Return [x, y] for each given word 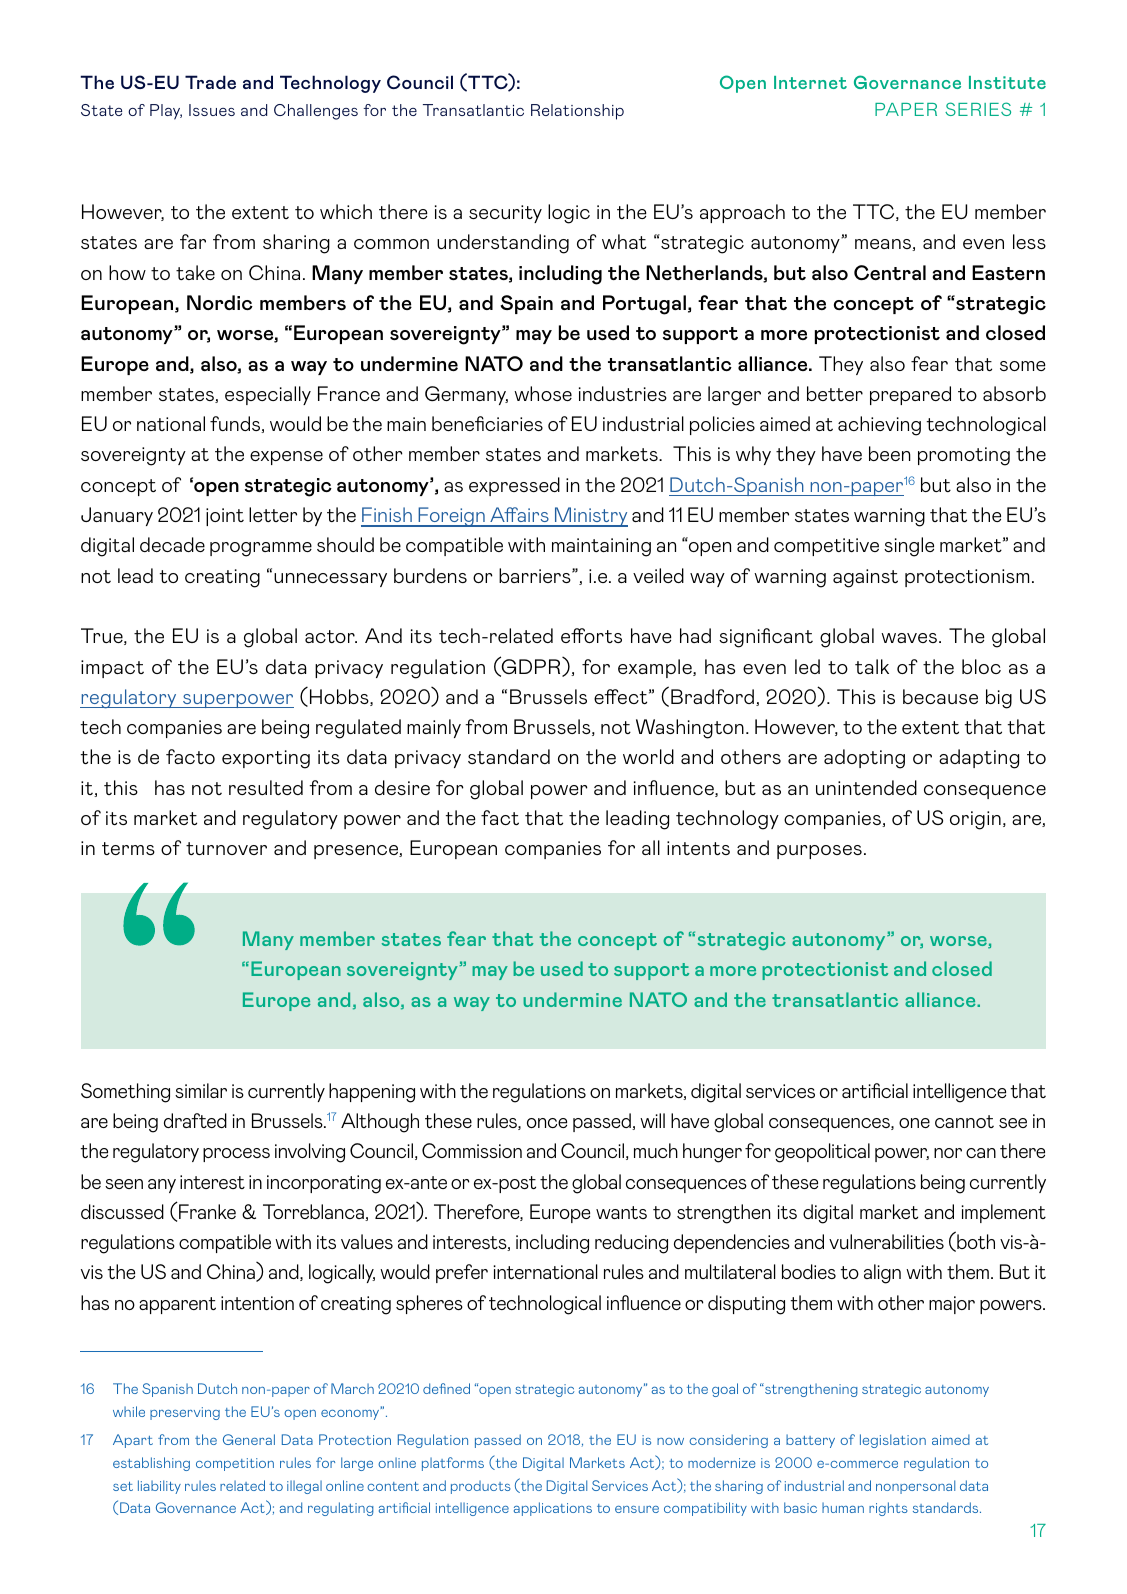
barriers [536, 575]
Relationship [577, 112]
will [652, 1120]
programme [261, 549]
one [914, 1123]
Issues [212, 110]
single [909, 547]
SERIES [978, 109]
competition [235, 1464]
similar [201, 1090]
